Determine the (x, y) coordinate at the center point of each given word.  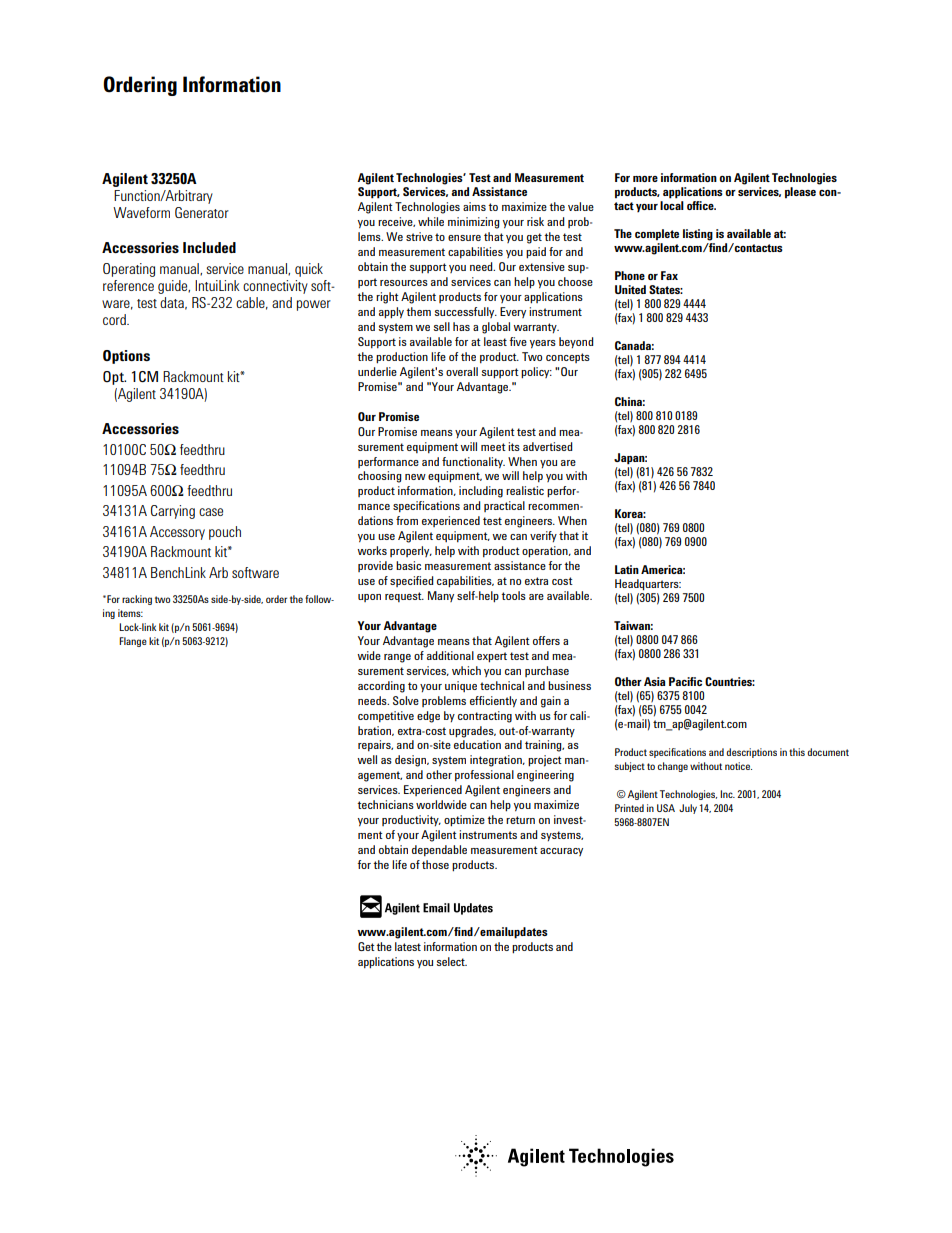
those (435, 864)
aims (474, 206)
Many (441, 596)
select (451, 961)
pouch (225, 533)
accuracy (561, 852)
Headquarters (648, 585)
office (701, 205)
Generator (202, 212)
